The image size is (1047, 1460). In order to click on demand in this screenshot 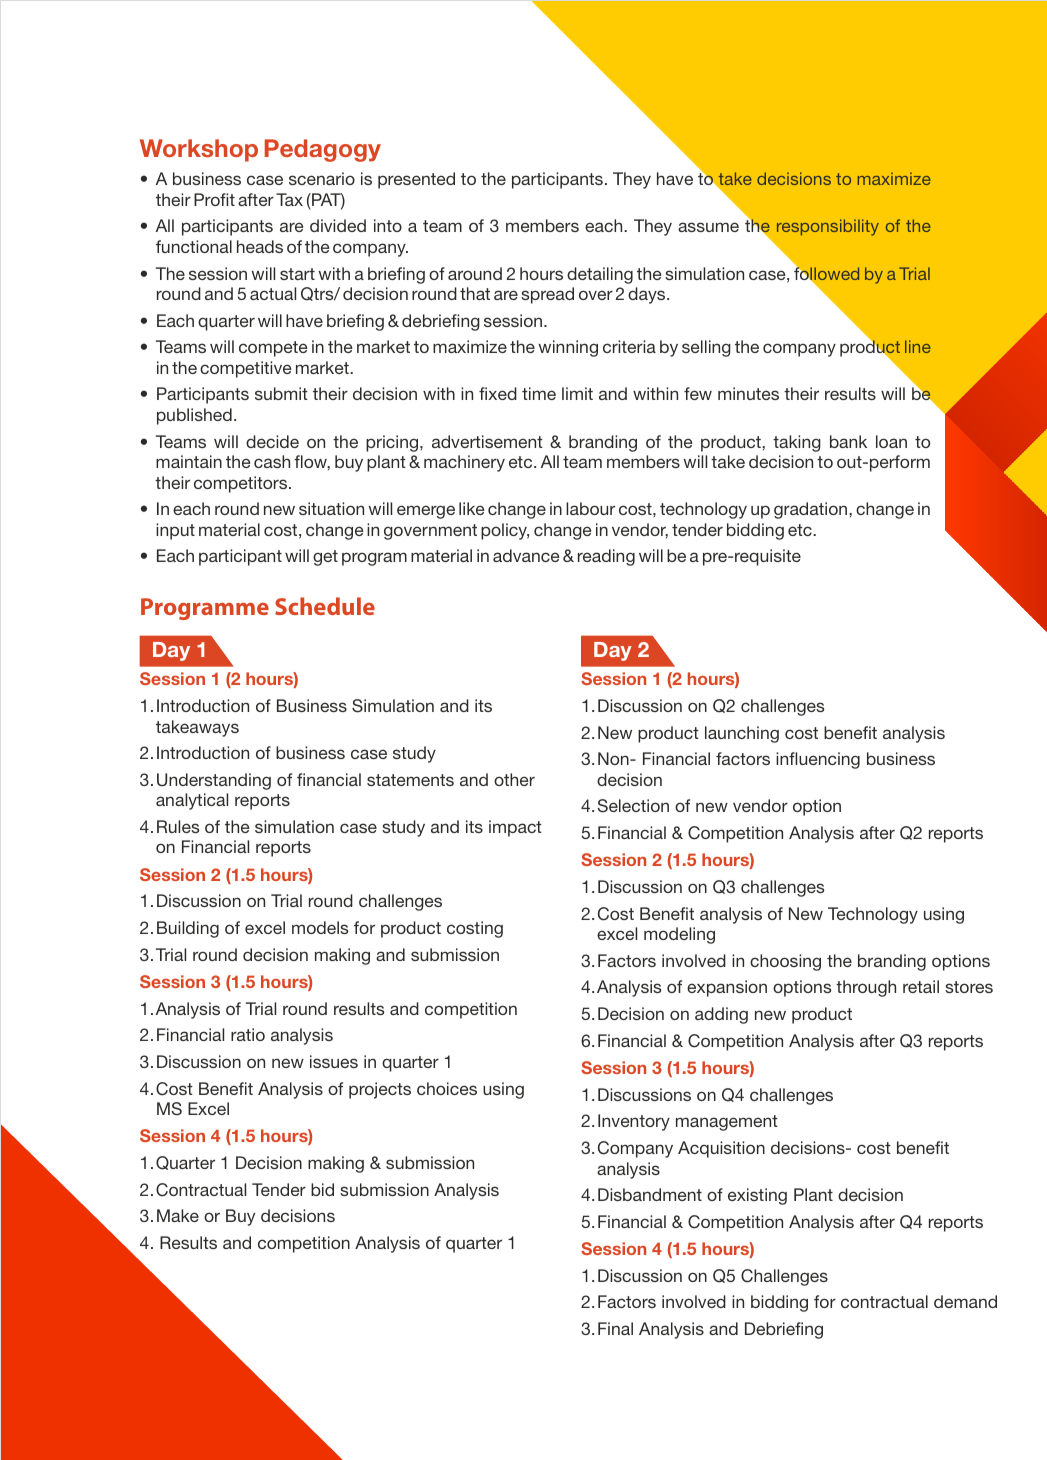, I will do `click(965, 1301)`.
